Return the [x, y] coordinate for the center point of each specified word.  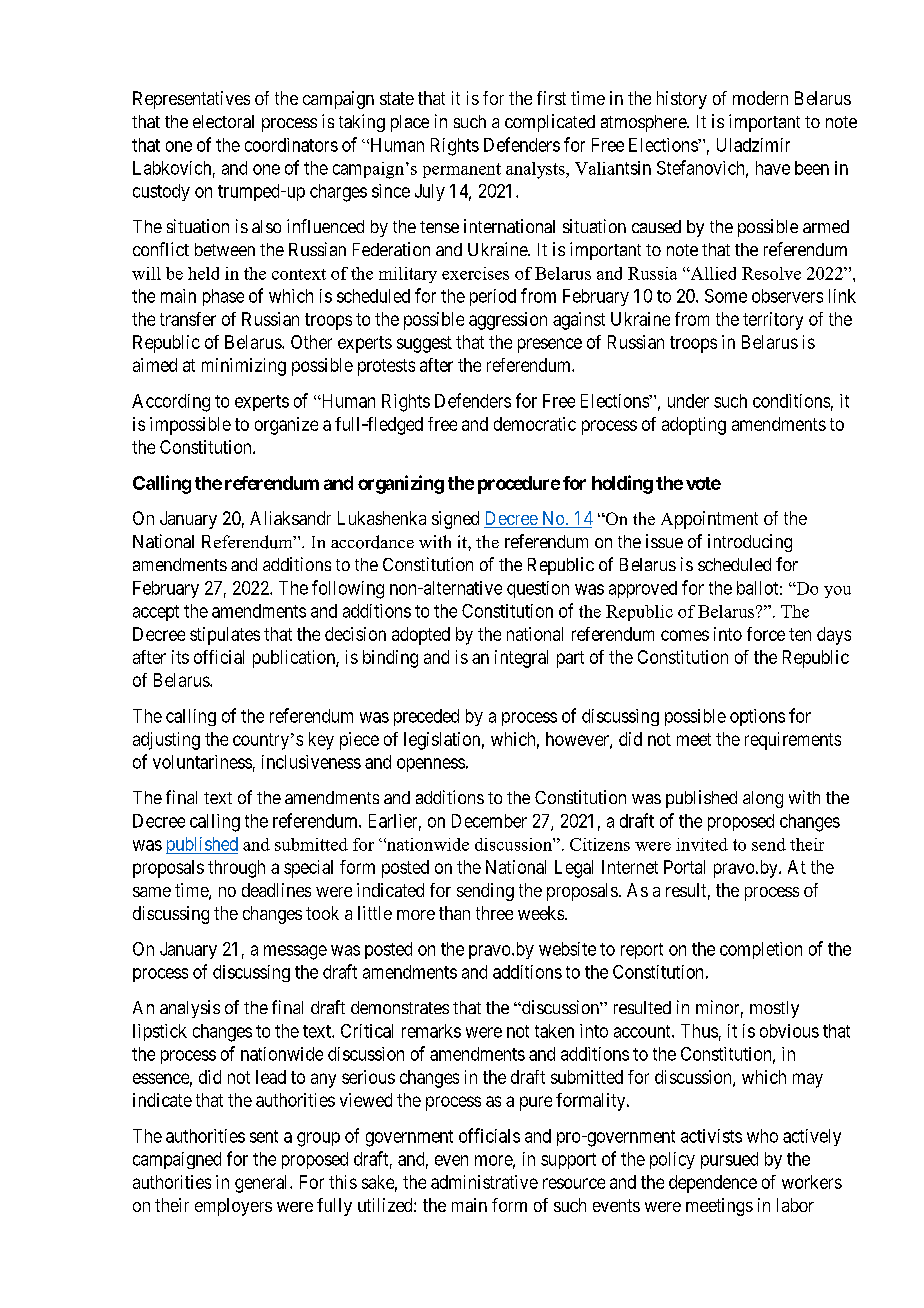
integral [521, 659]
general [263, 1184]
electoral [223, 121]
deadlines [276, 890]
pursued [729, 1160]
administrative [484, 1182]
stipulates [225, 636]
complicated [550, 123]
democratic [535, 424]
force [766, 634]
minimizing [244, 367]
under [688, 401]
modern [760, 98]
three [494, 913]
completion [761, 950]
